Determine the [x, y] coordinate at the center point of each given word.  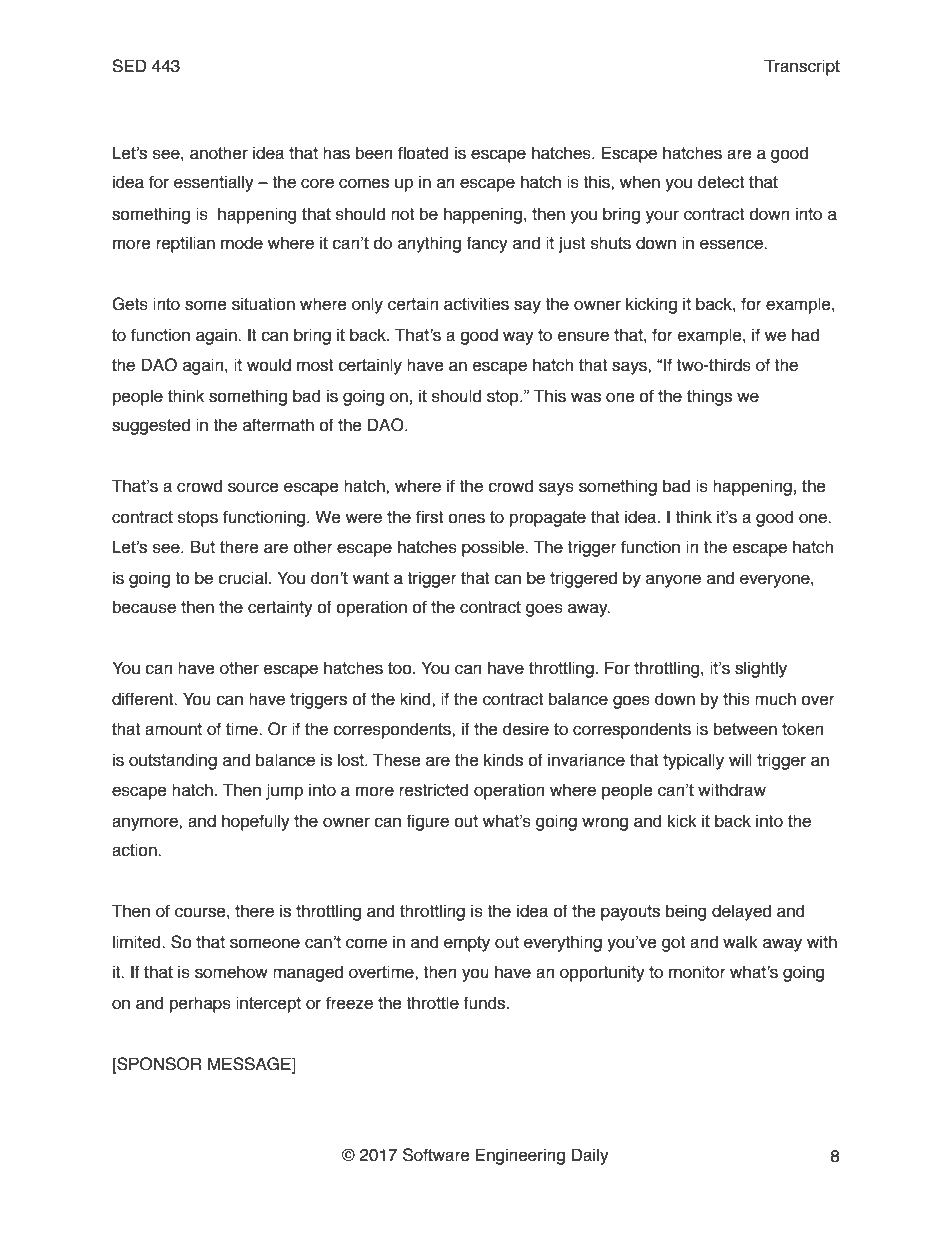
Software [436, 1155]
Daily [590, 1156]
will [740, 759]
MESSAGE [250, 1064]
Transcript [802, 67]
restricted [433, 790]
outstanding [173, 761]
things [709, 397]
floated [423, 153]
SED [129, 66]
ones [466, 518]
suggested [151, 426]
